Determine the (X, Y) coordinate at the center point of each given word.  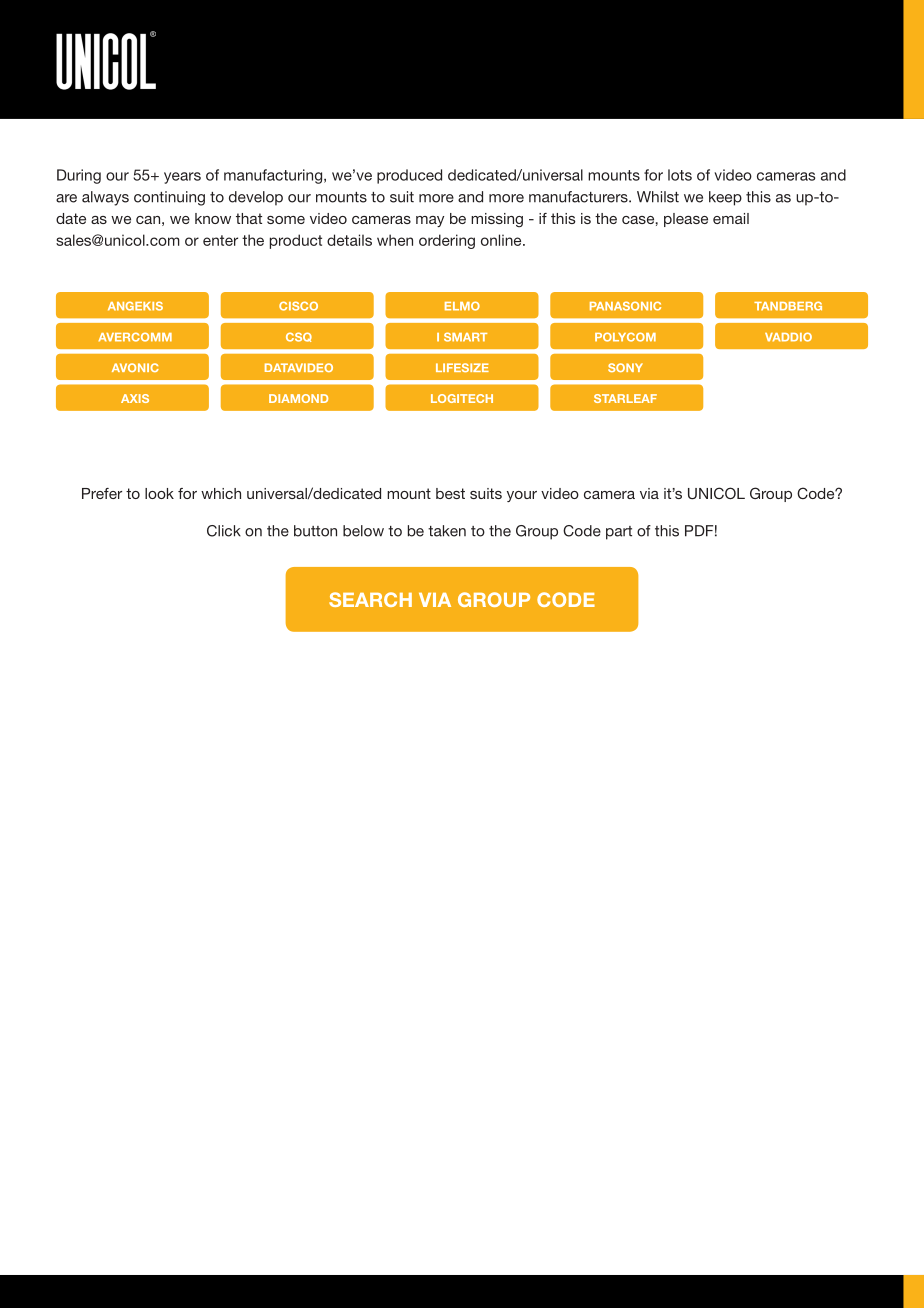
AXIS (135, 398)
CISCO (298, 306)
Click (224, 531)
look (159, 493)
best (450, 493)
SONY (625, 367)
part (619, 533)
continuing (169, 198)
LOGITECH (462, 398)
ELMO (462, 306)
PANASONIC (625, 306)
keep (725, 198)
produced (409, 176)
